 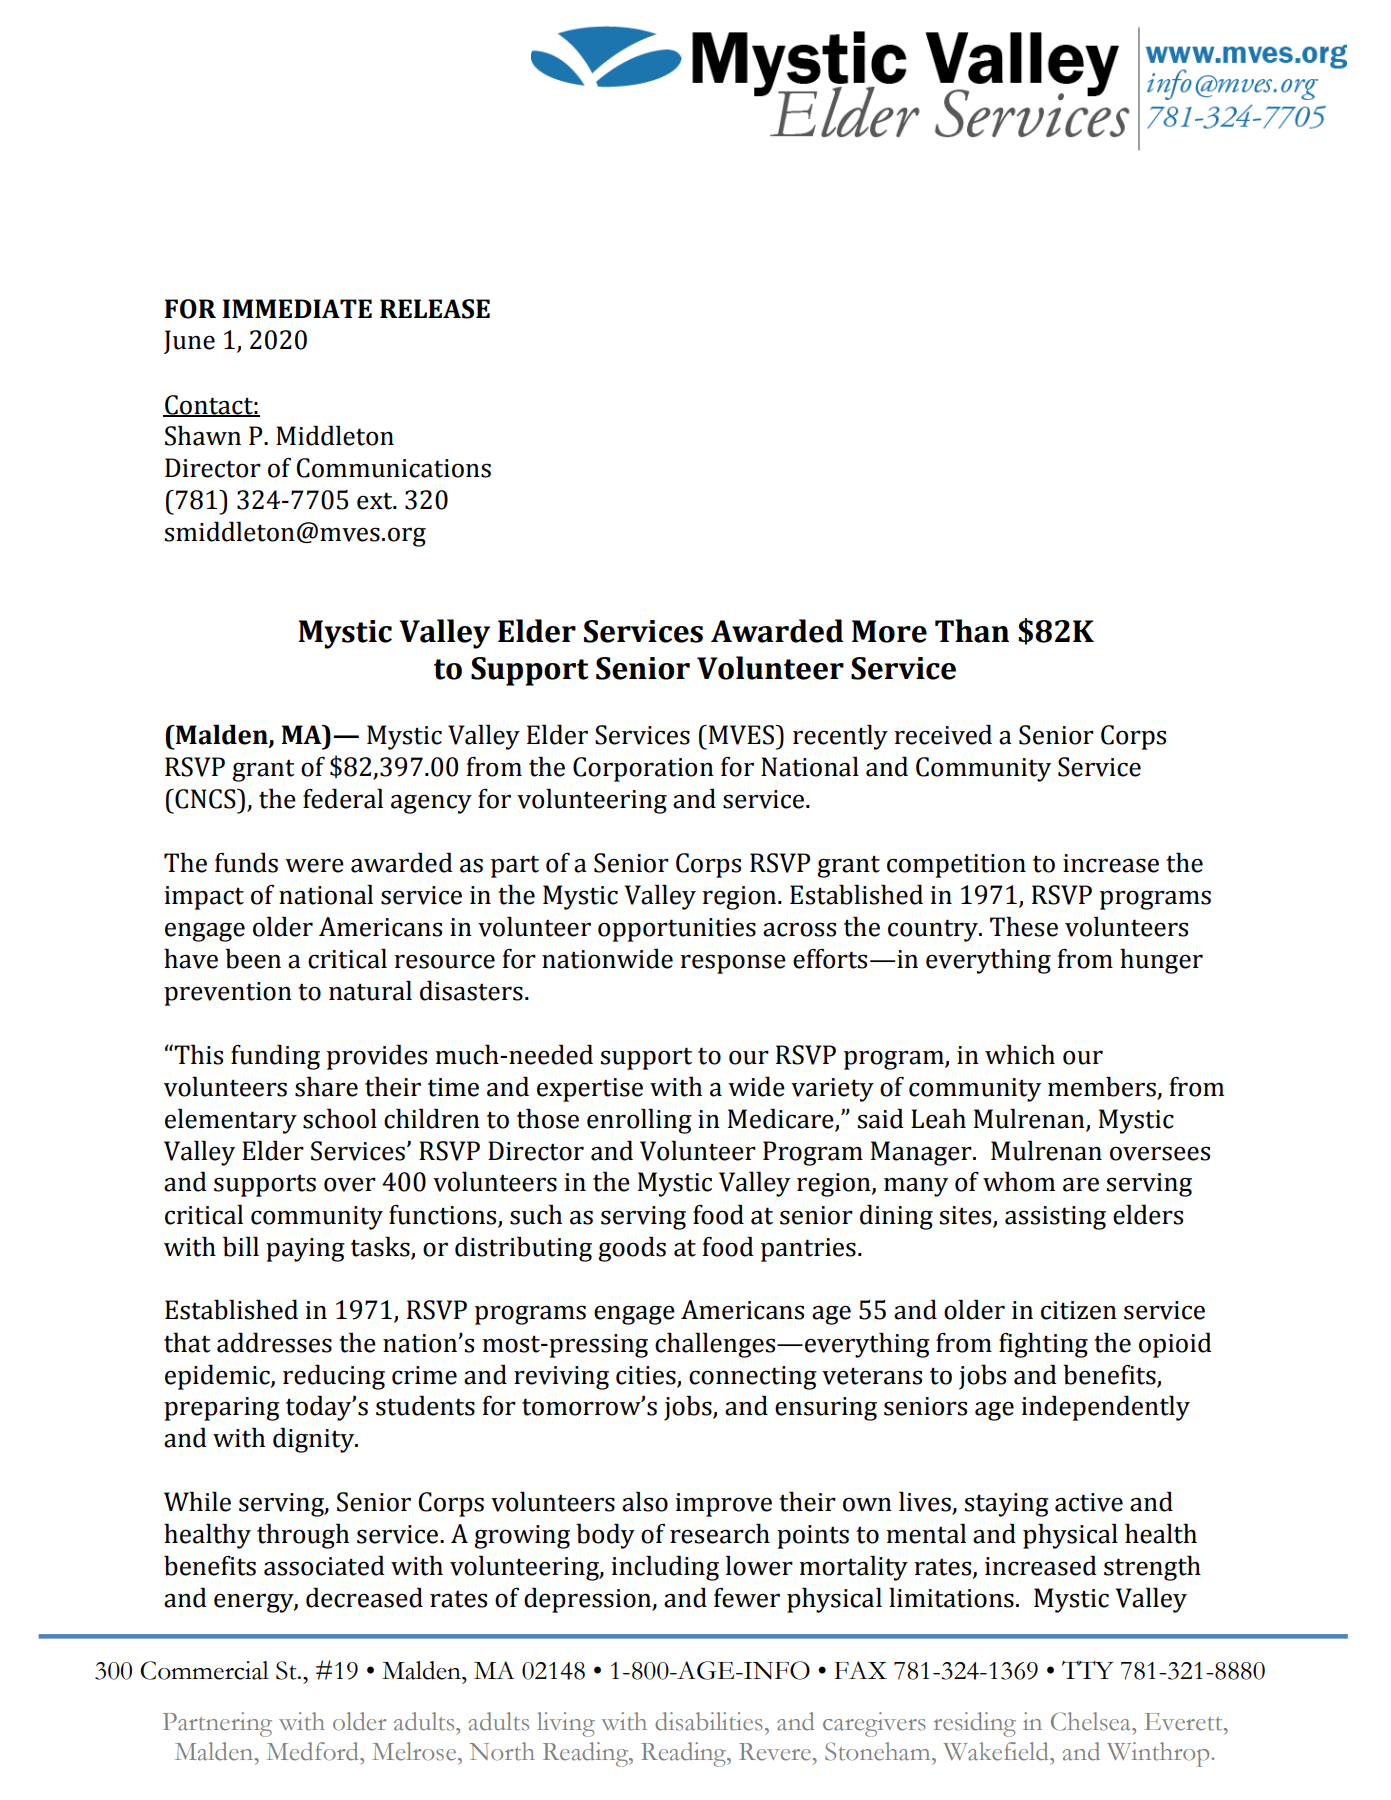 I want to click on funding, so click(x=275, y=1057).
